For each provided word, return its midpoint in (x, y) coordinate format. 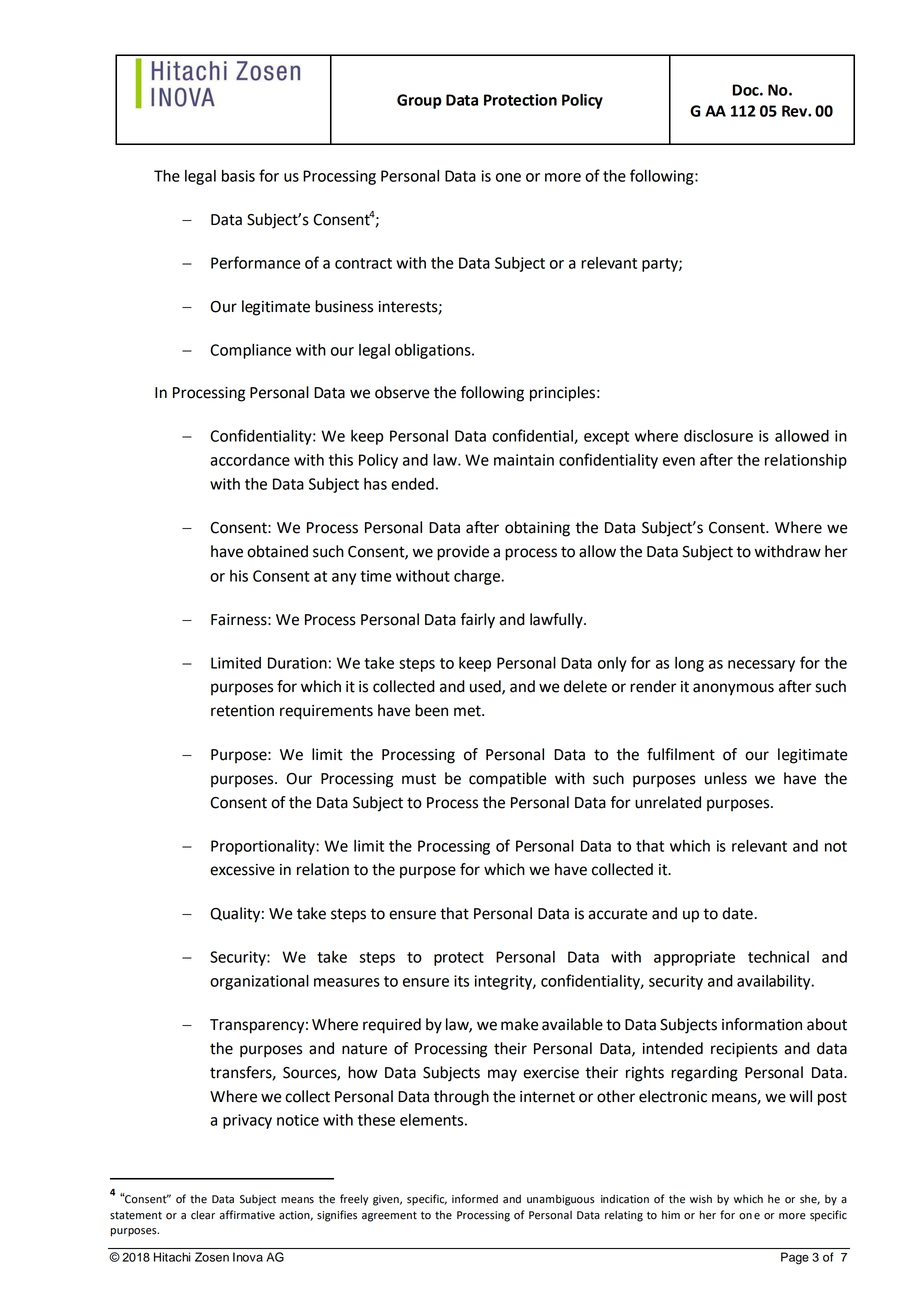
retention (242, 711)
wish (701, 1199)
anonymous (733, 689)
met (468, 711)
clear (203, 1215)
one (508, 177)
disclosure (718, 436)
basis (238, 176)
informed (475, 1199)
